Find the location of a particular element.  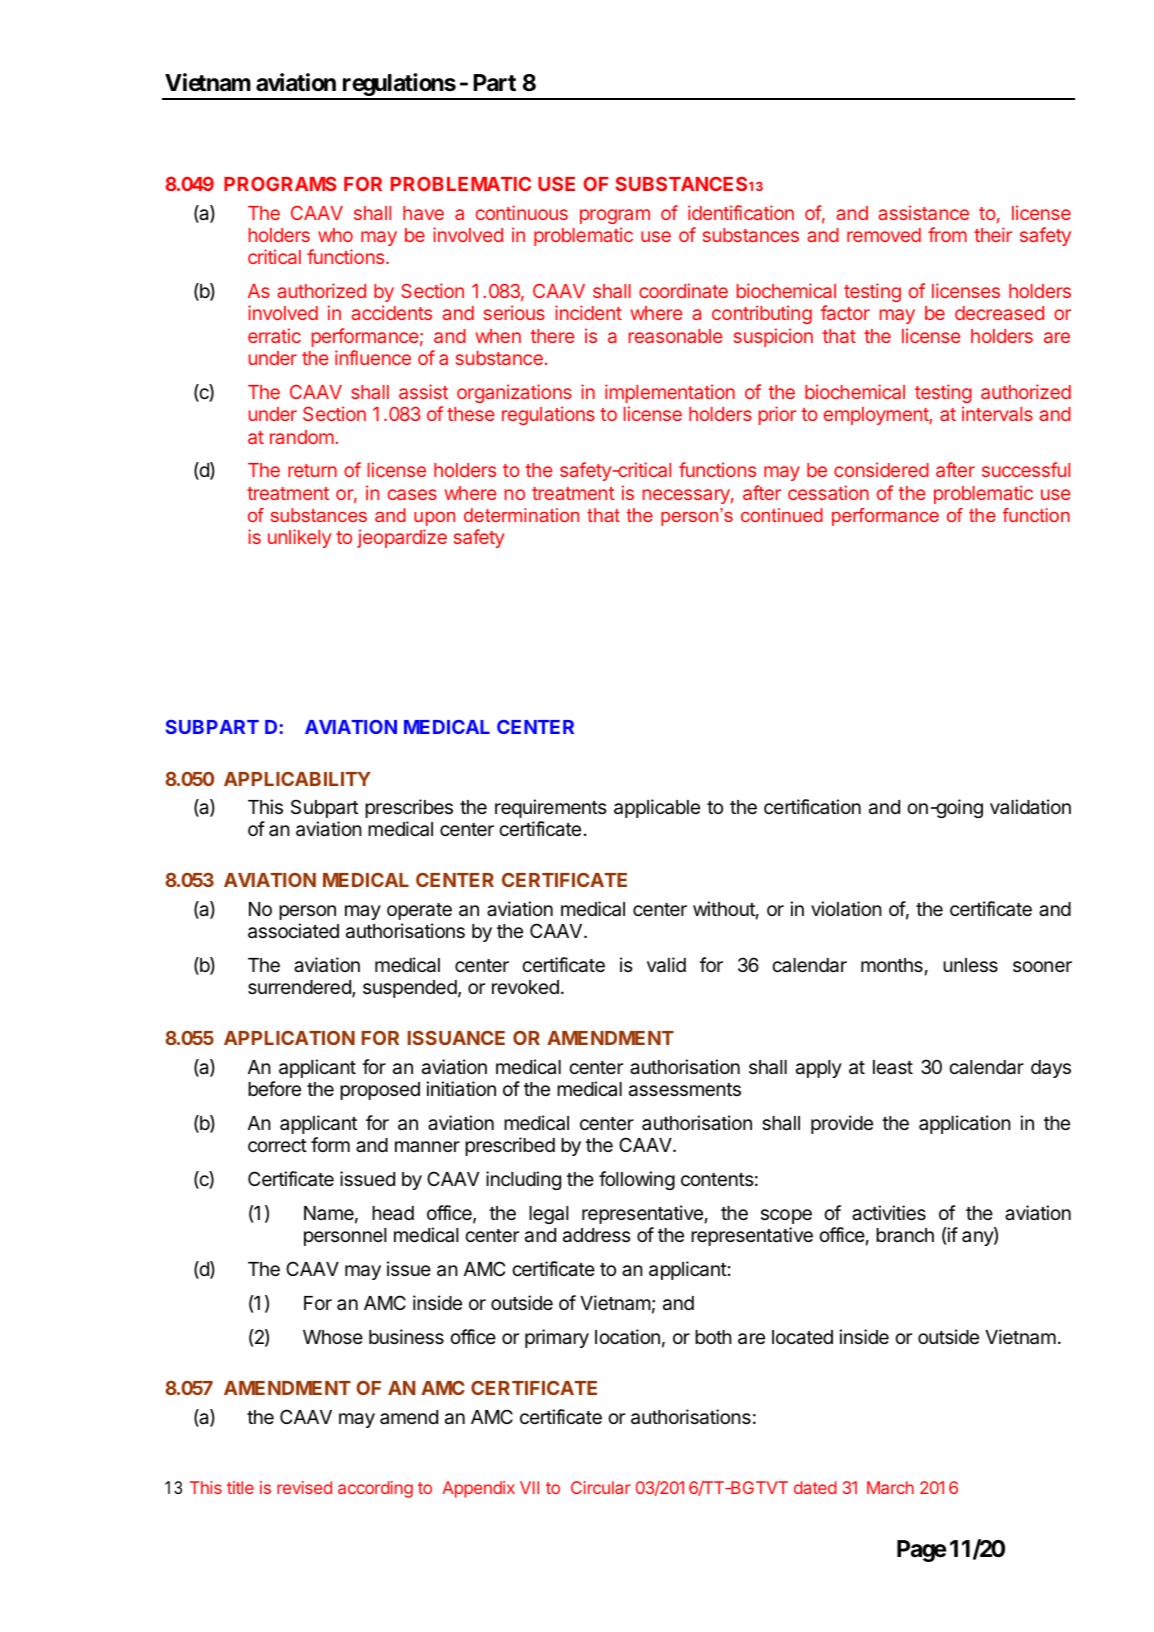

determination is located at coordinates (521, 515).
